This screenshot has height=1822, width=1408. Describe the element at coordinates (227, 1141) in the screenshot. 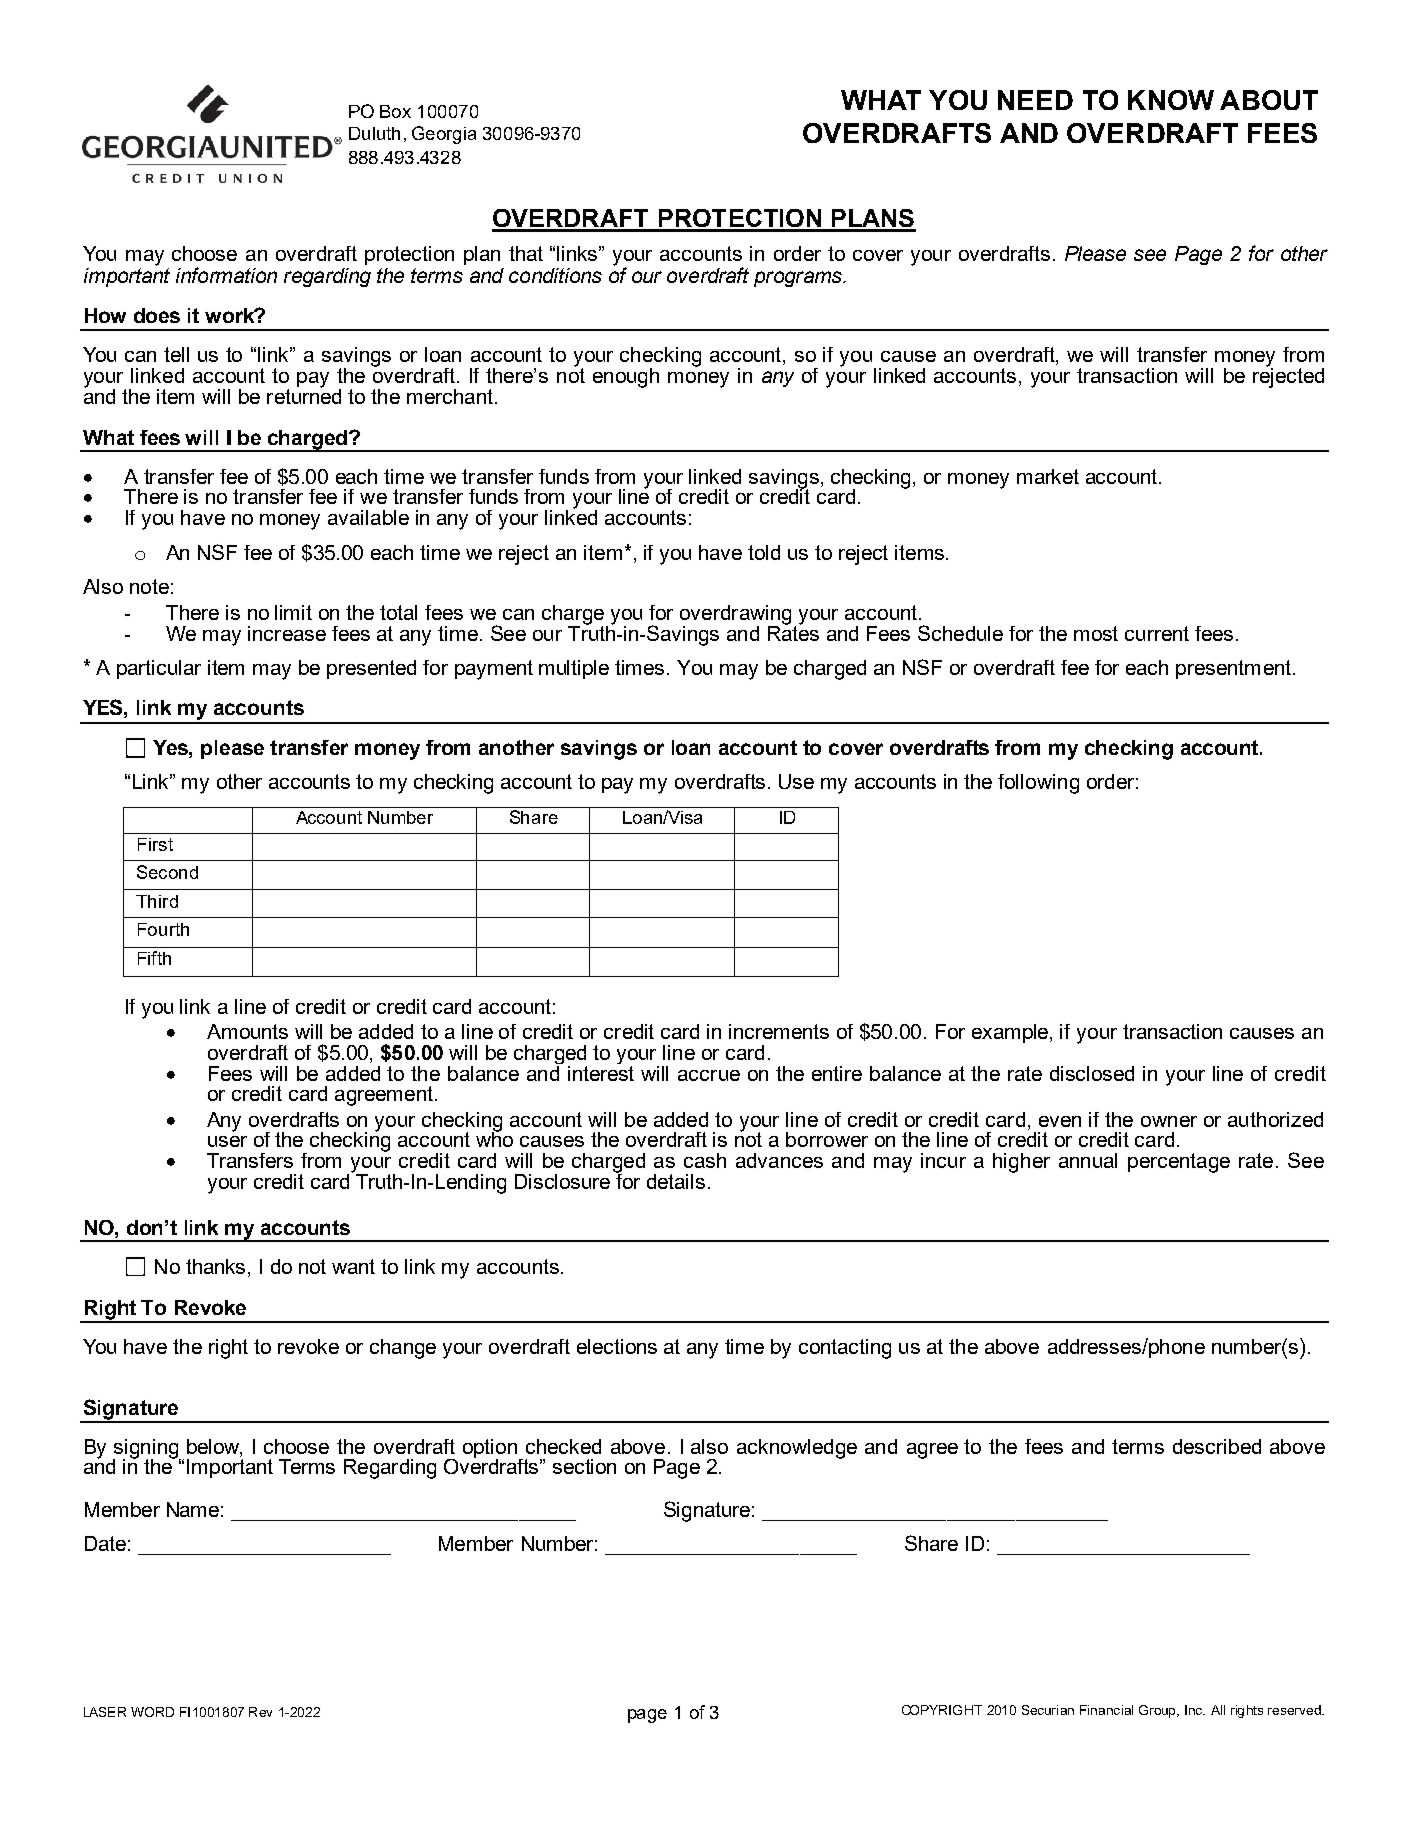

I see `user` at that location.
